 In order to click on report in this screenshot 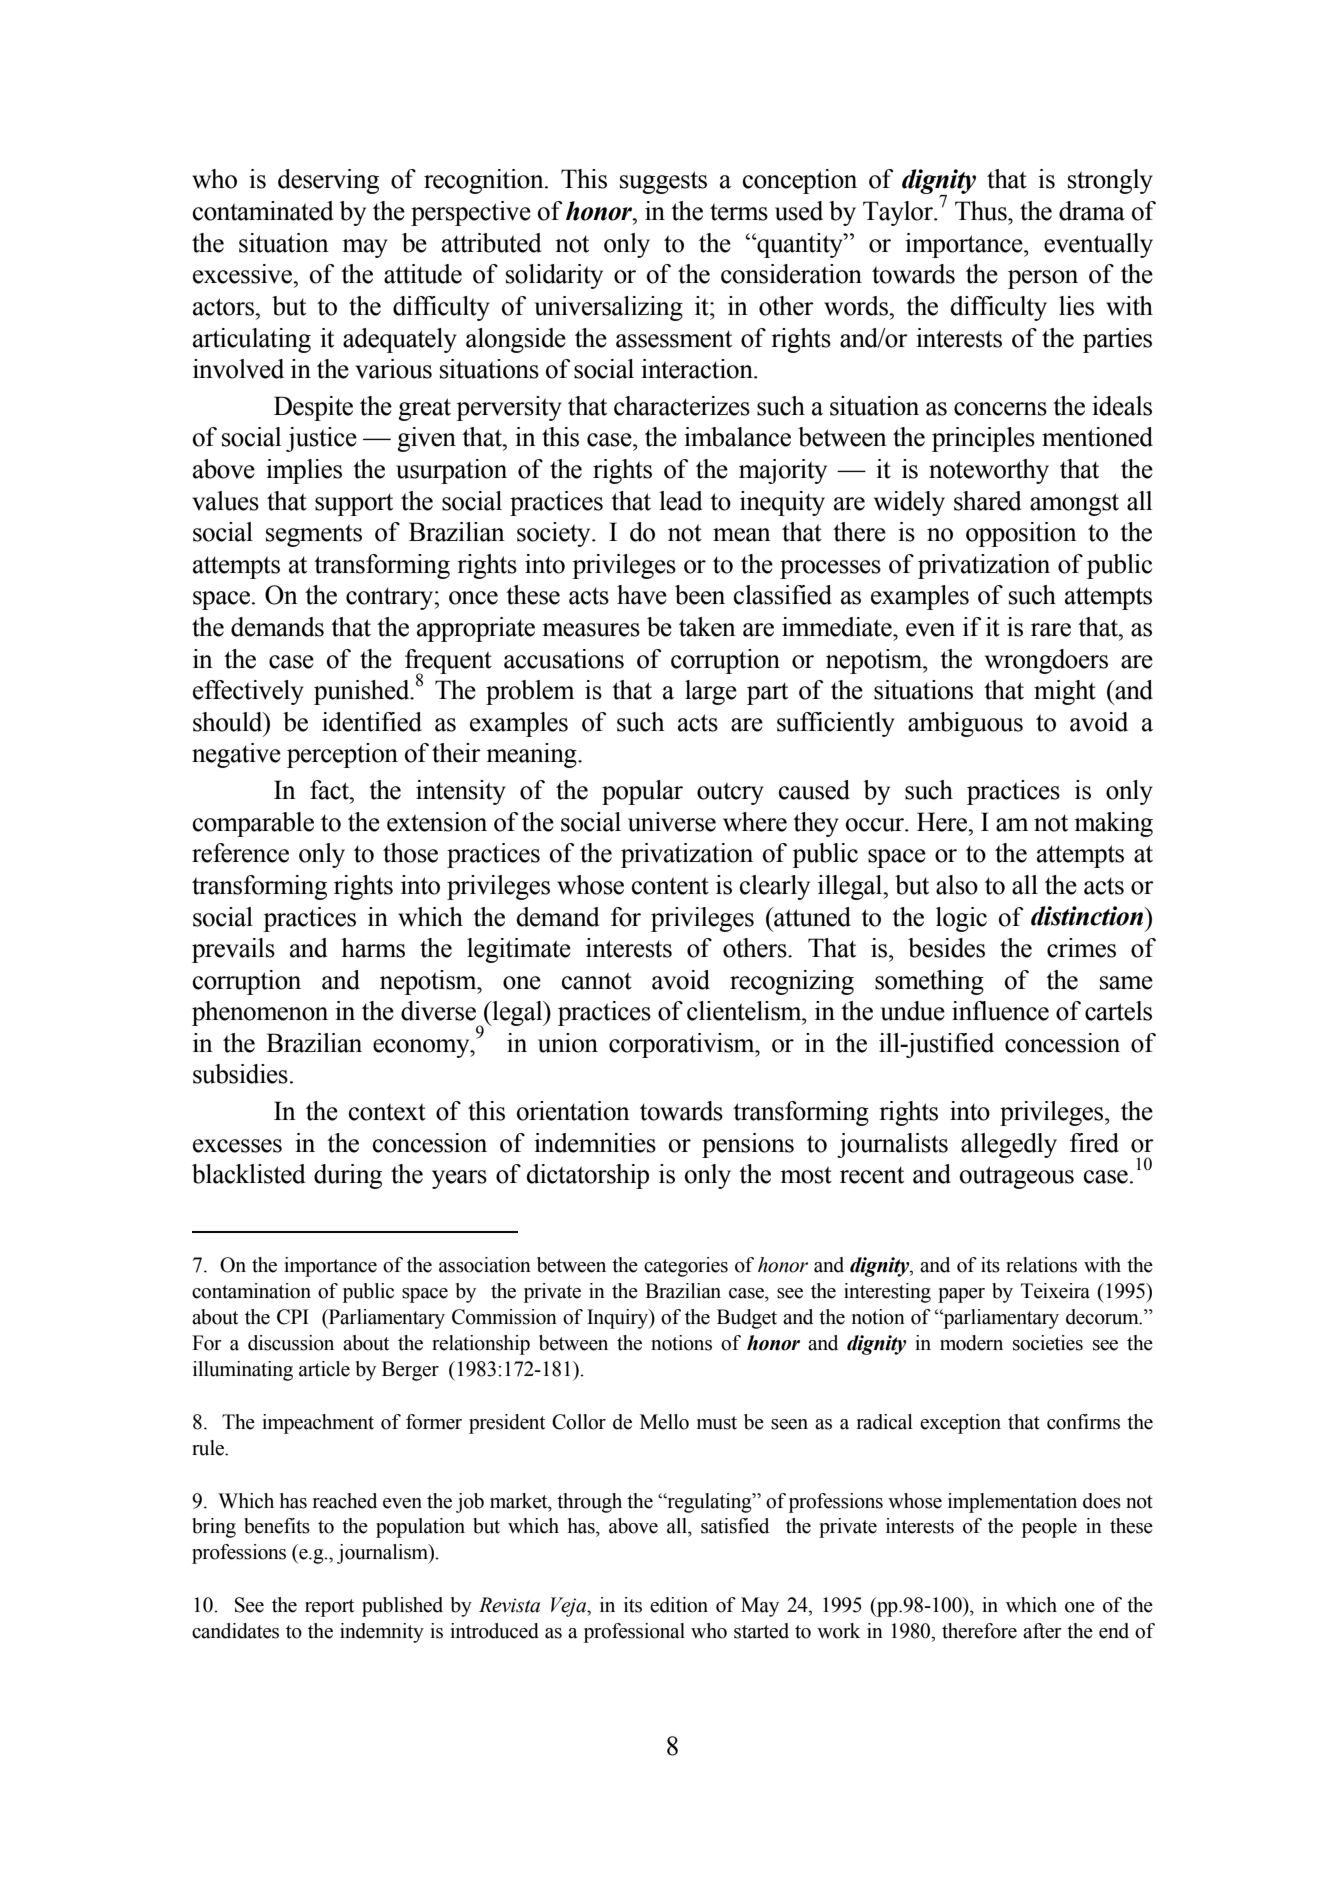, I will do `click(329, 1608)`.
